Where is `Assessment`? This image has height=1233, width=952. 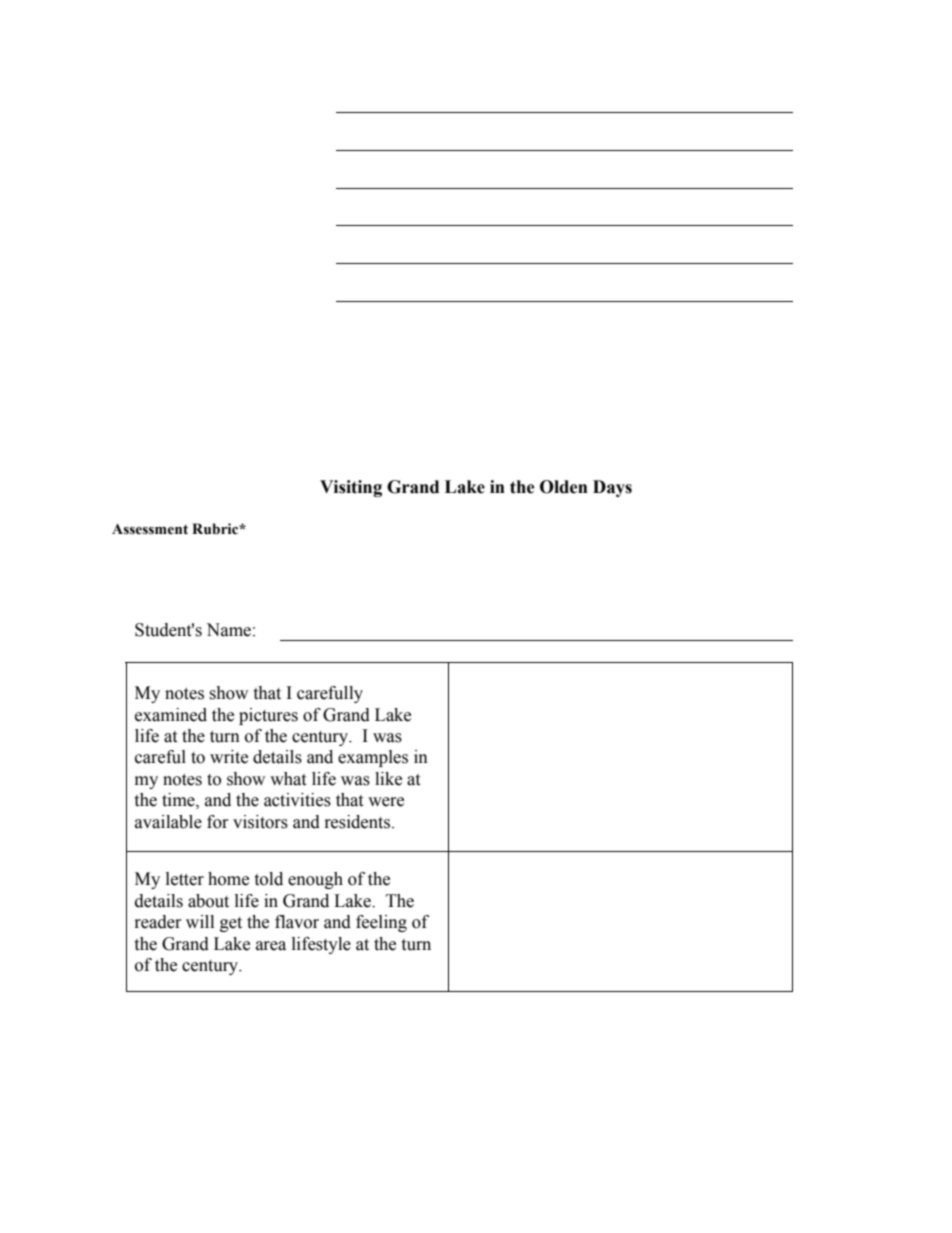 Assessment is located at coordinates (150, 529).
